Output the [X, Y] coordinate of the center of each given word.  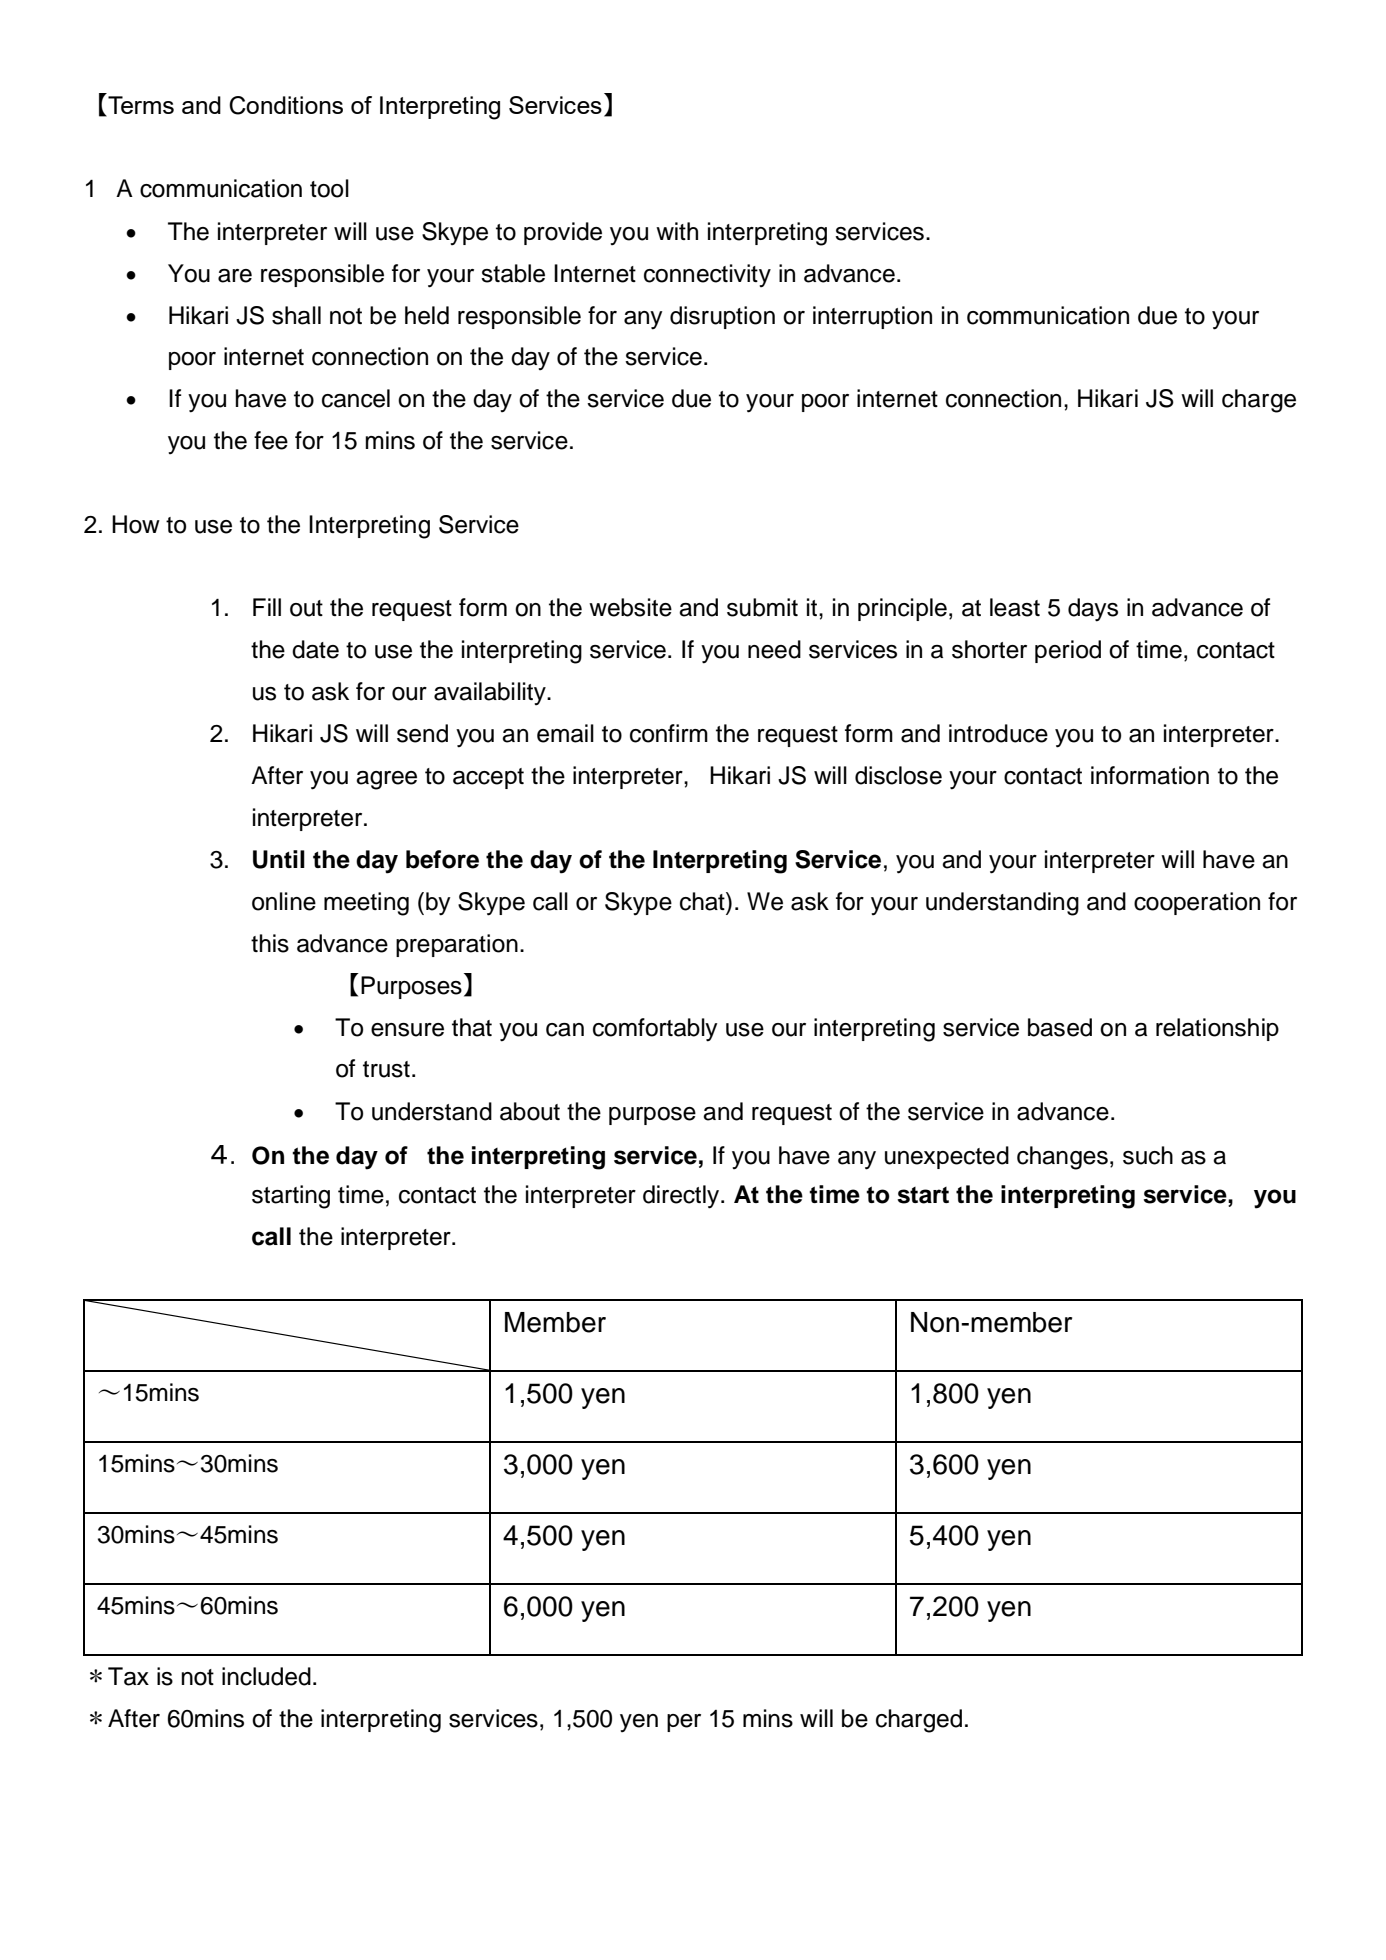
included [266, 1676]
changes [1062, 1158]
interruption [872, 317]
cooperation [1197, 903]
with [677, 231]
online [284, 901]
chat [703, 901]
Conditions [286, 105]
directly [682, 1197]
